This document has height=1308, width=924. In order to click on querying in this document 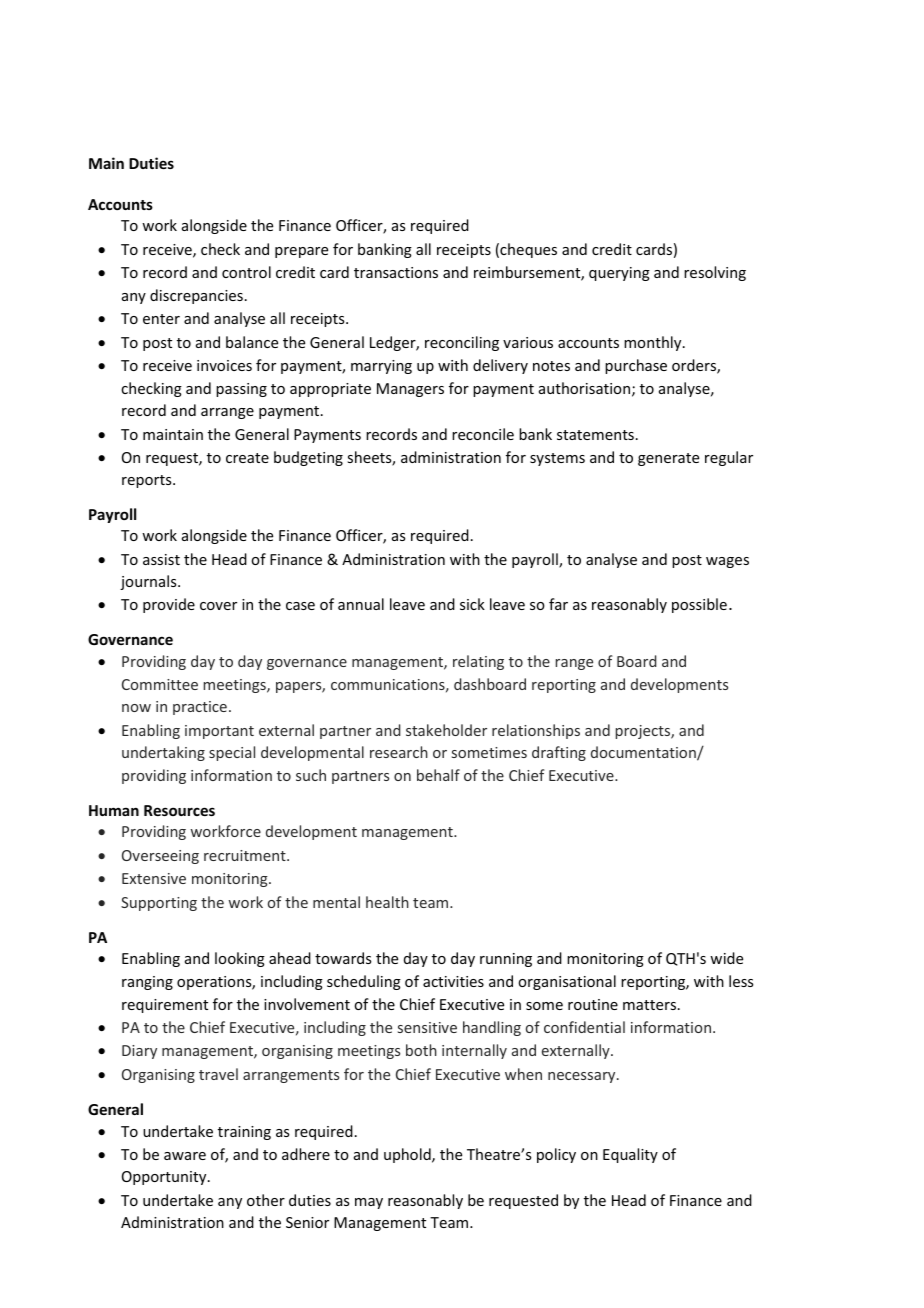, I will do `click(619, 274)`.
